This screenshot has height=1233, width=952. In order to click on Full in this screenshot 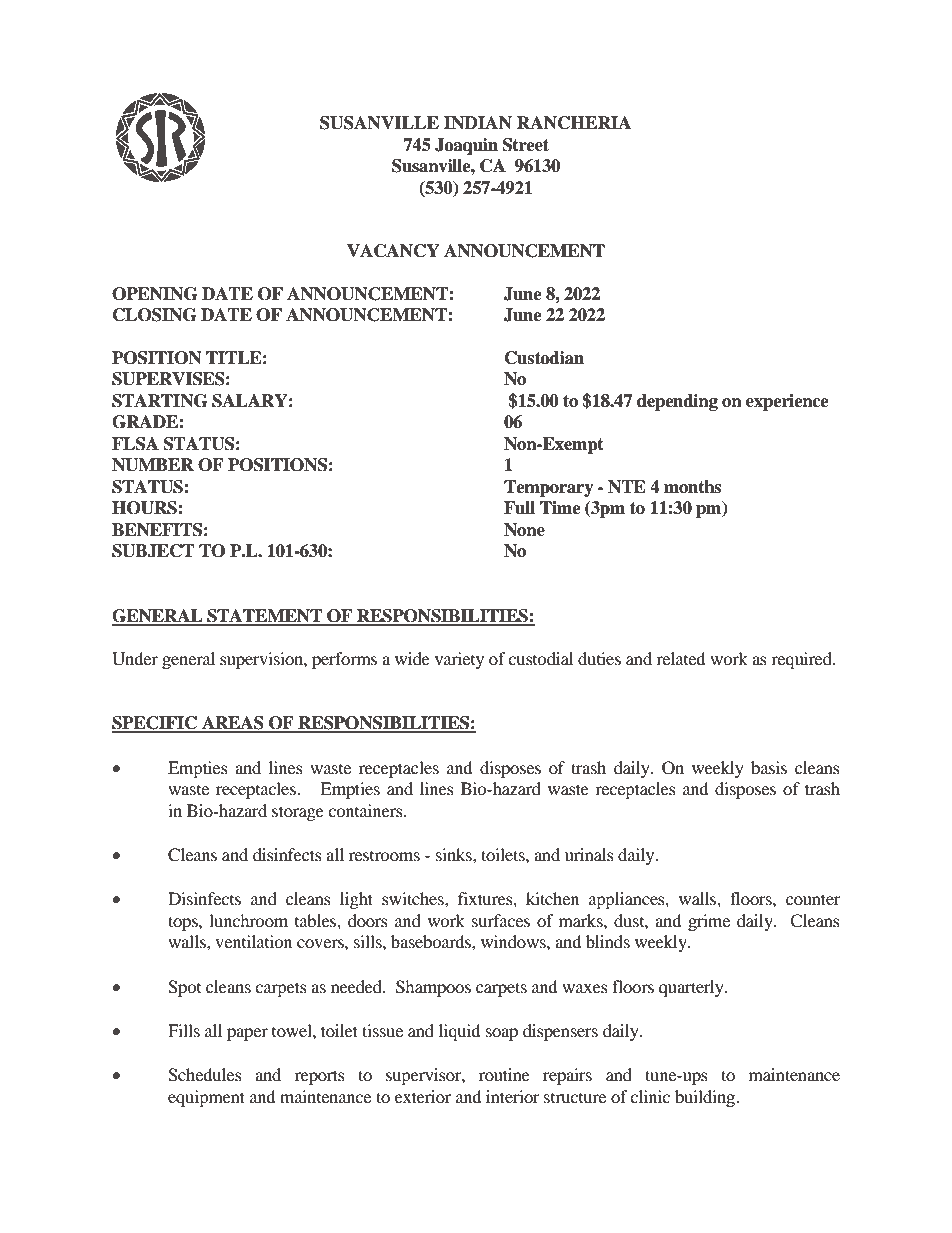, I will do `click(519, 508)`.
